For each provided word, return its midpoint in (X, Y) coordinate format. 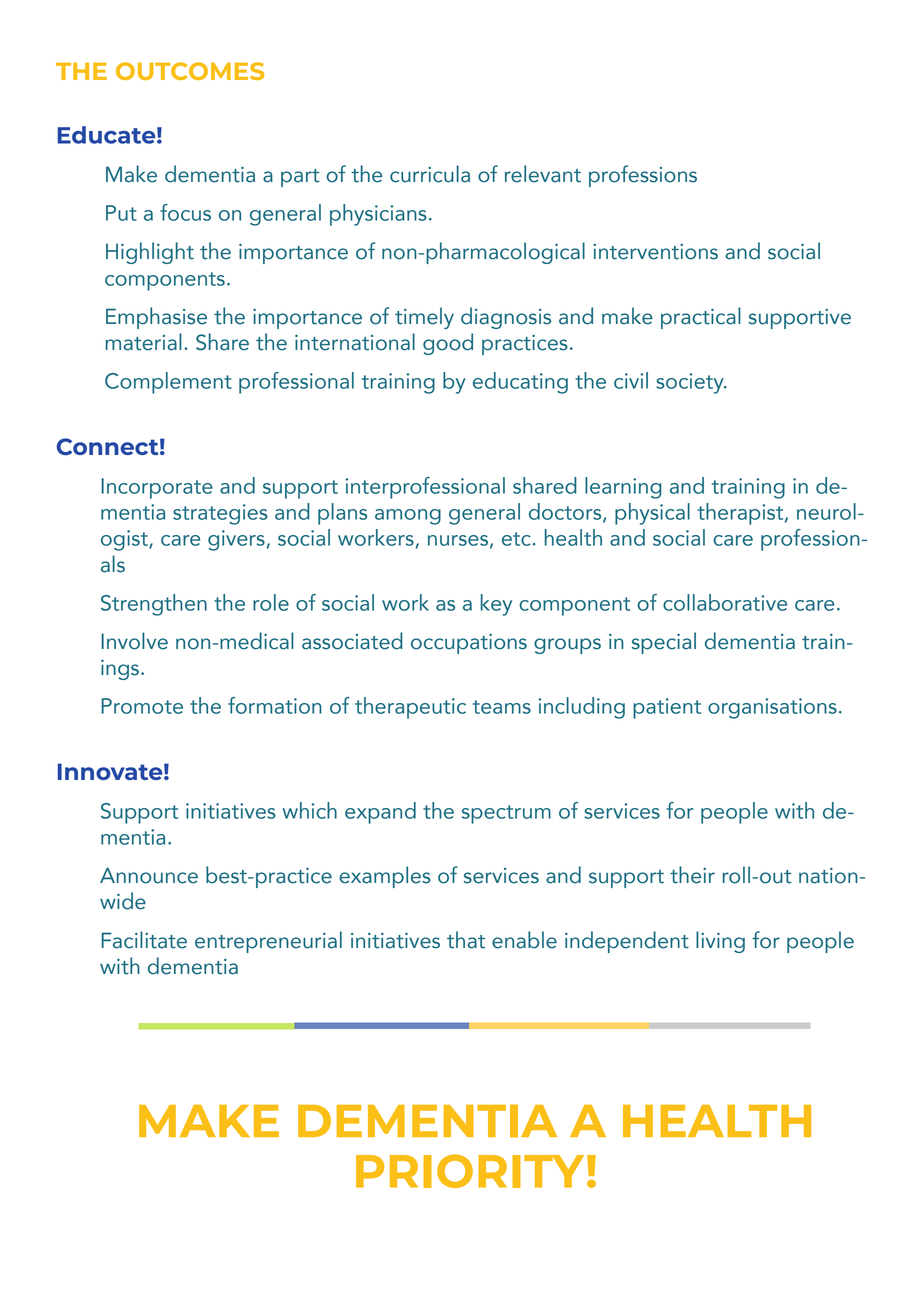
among (408, 517)
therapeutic (410, 708)
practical (701, 318)
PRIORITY (470, 1171)
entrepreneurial (268, 942)
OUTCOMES (190, 71)
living (720, 942)
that (466, 940)
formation (275, 705)
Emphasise (156, 318)
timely (424, 318)
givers (237, 540)
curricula (430, 174)
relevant (543, 174)
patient (667, 708)
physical (652, 514)
